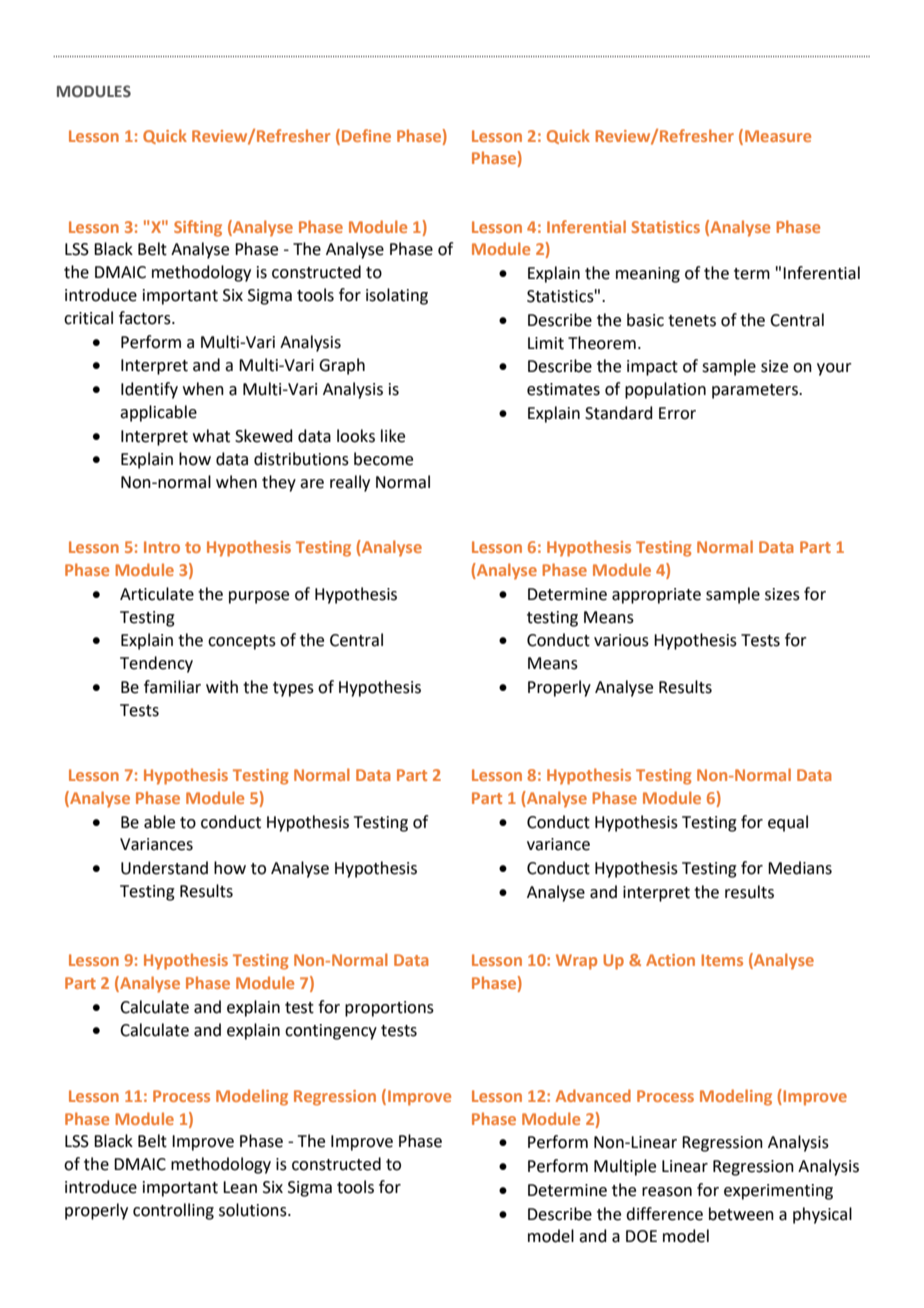 This document has height=1308, width=924. I want to click on DOE, so click(641, 1236).
